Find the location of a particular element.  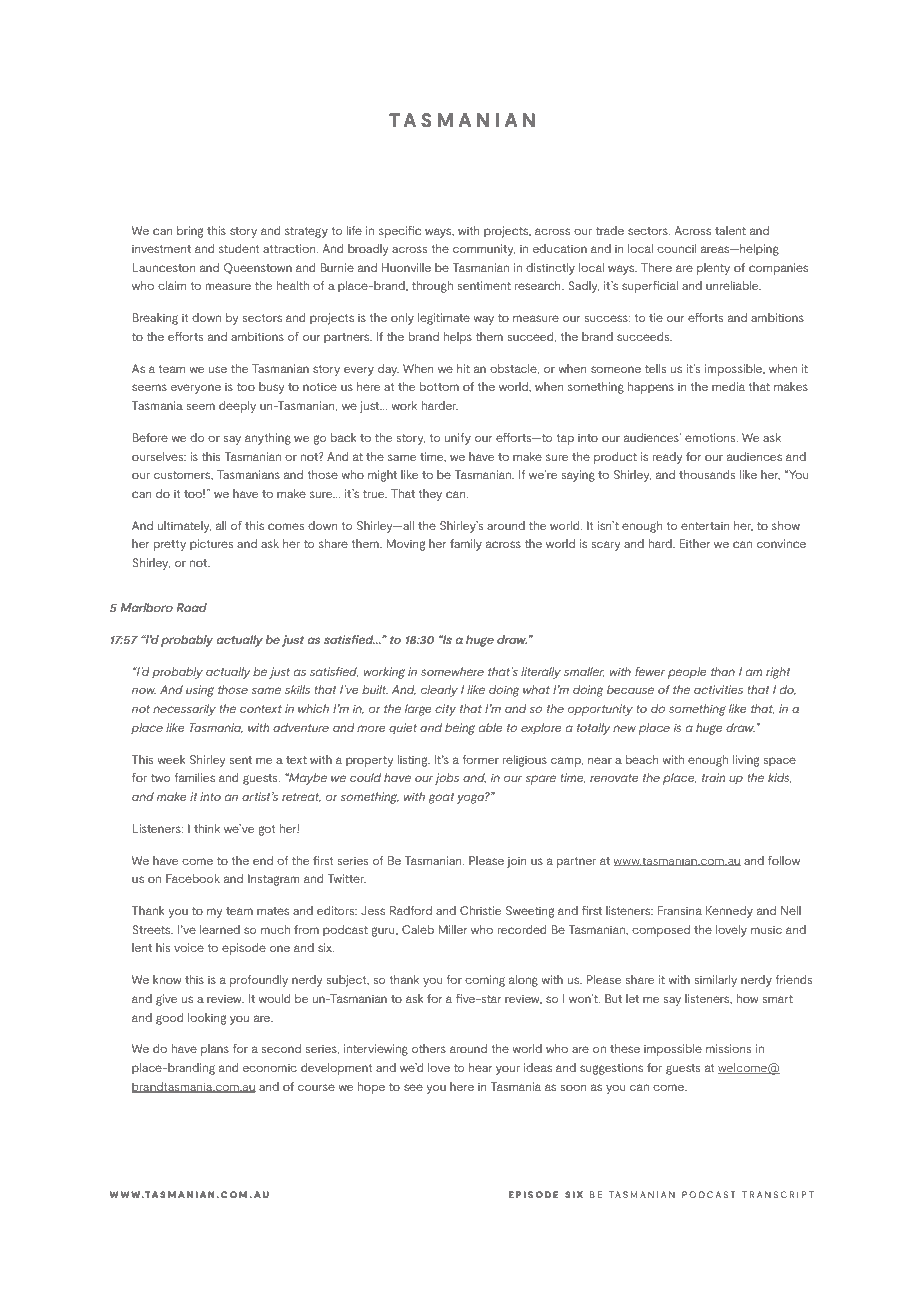

plans is located at coordinates (215, 1050).
